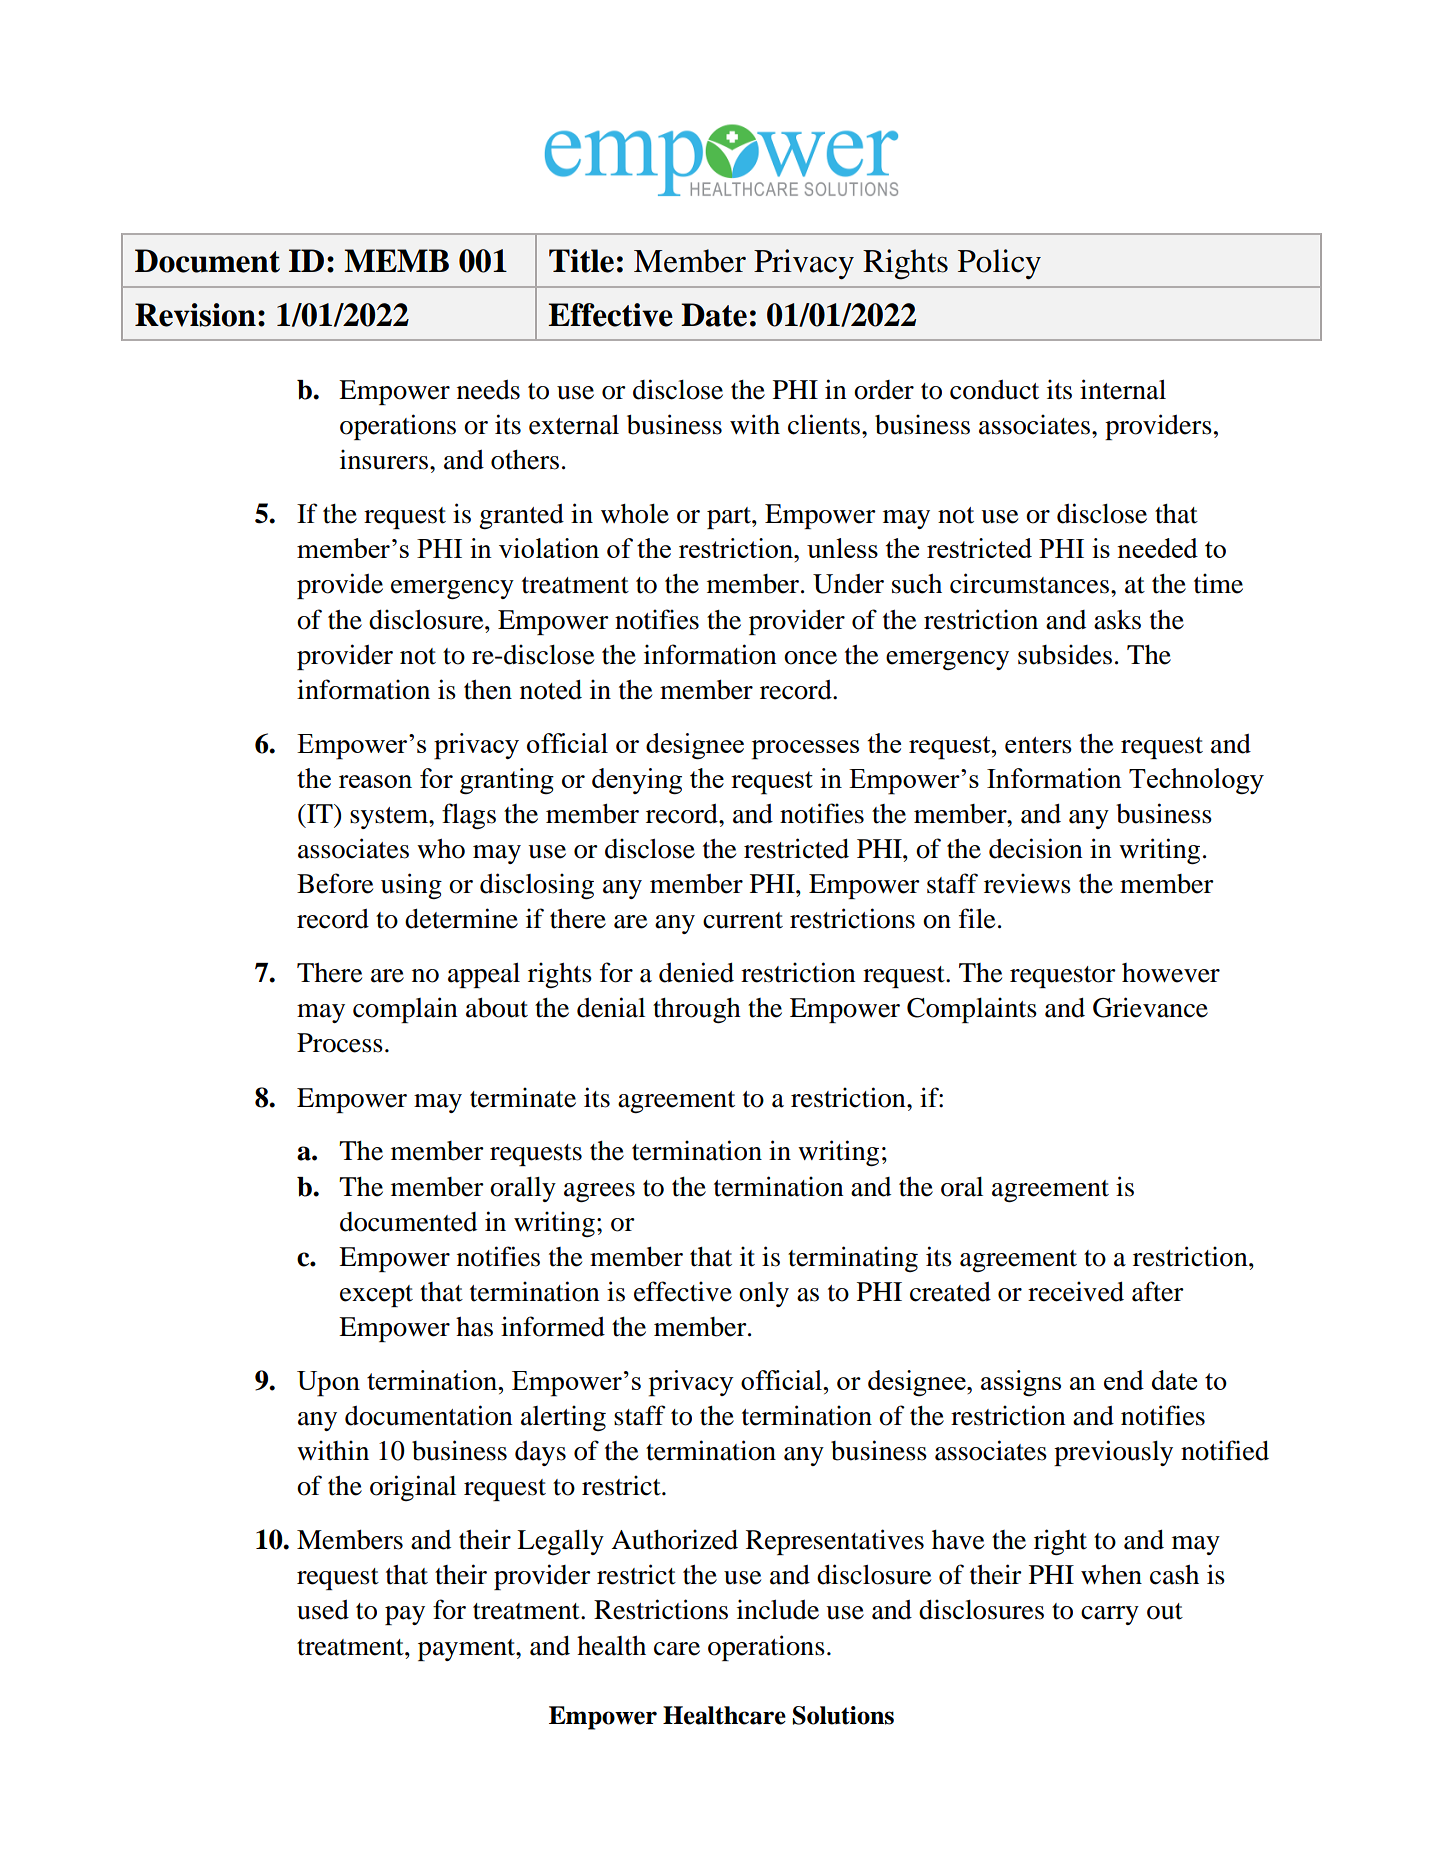 This screenshot has width=1443, height=1867. What do you see at coordinates (1110, 1615) in the screenshot?
I see `carry` at bounding box center [1110, 1615].
